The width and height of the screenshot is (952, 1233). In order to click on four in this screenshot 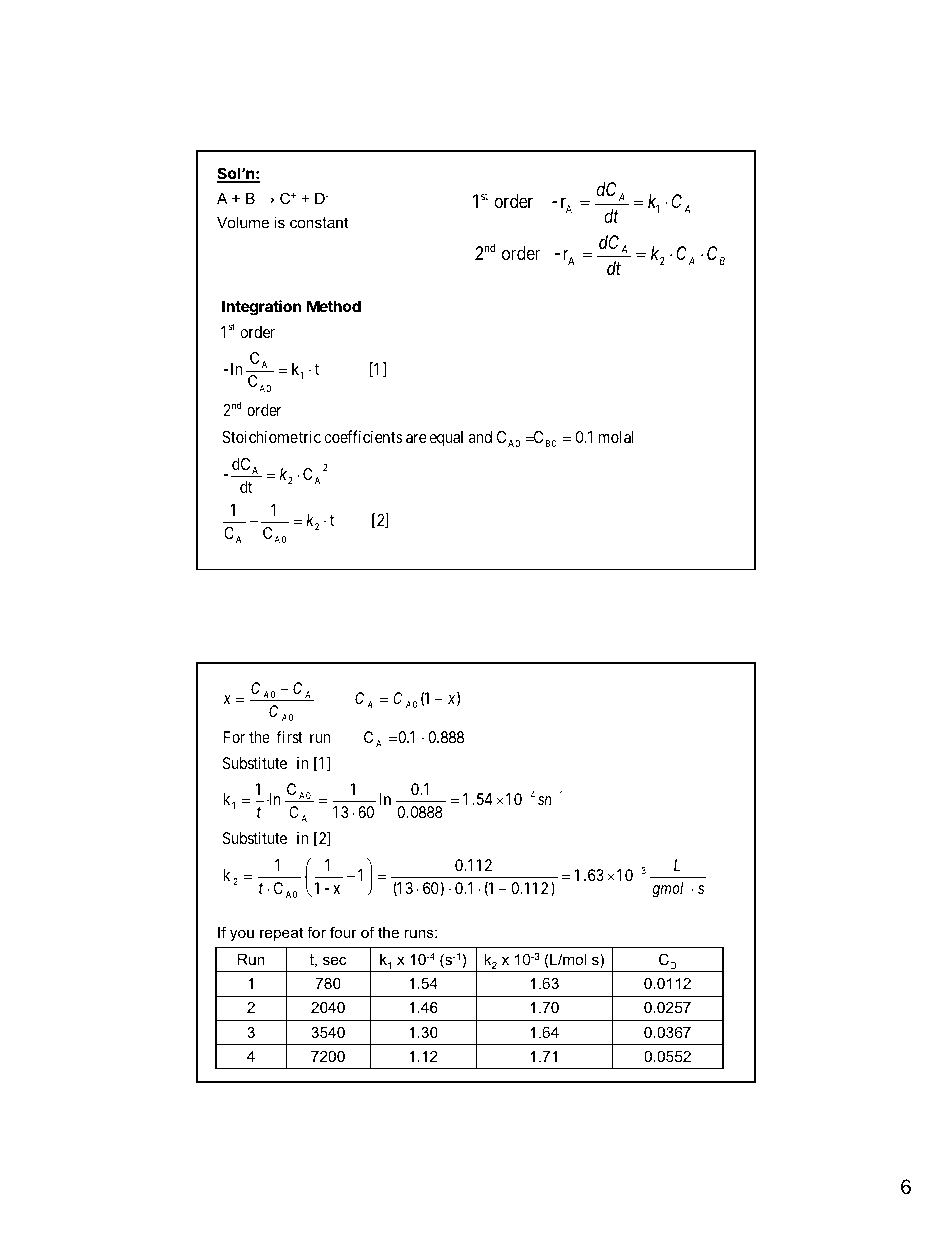, I will do `click(343, 932)`.
